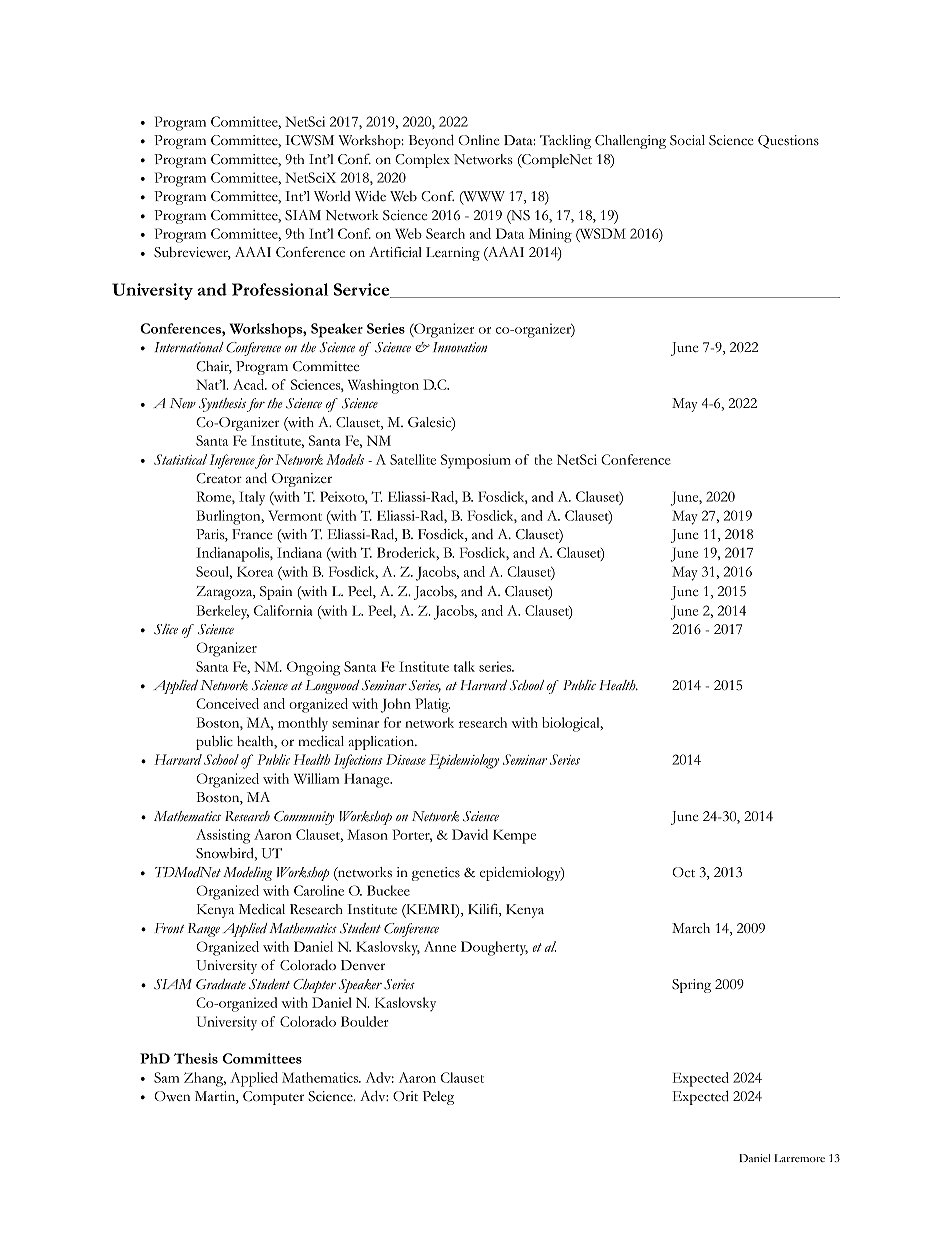  Describe the element at coordinates (273, 1098) in the document. I see `Computer` at that location.
